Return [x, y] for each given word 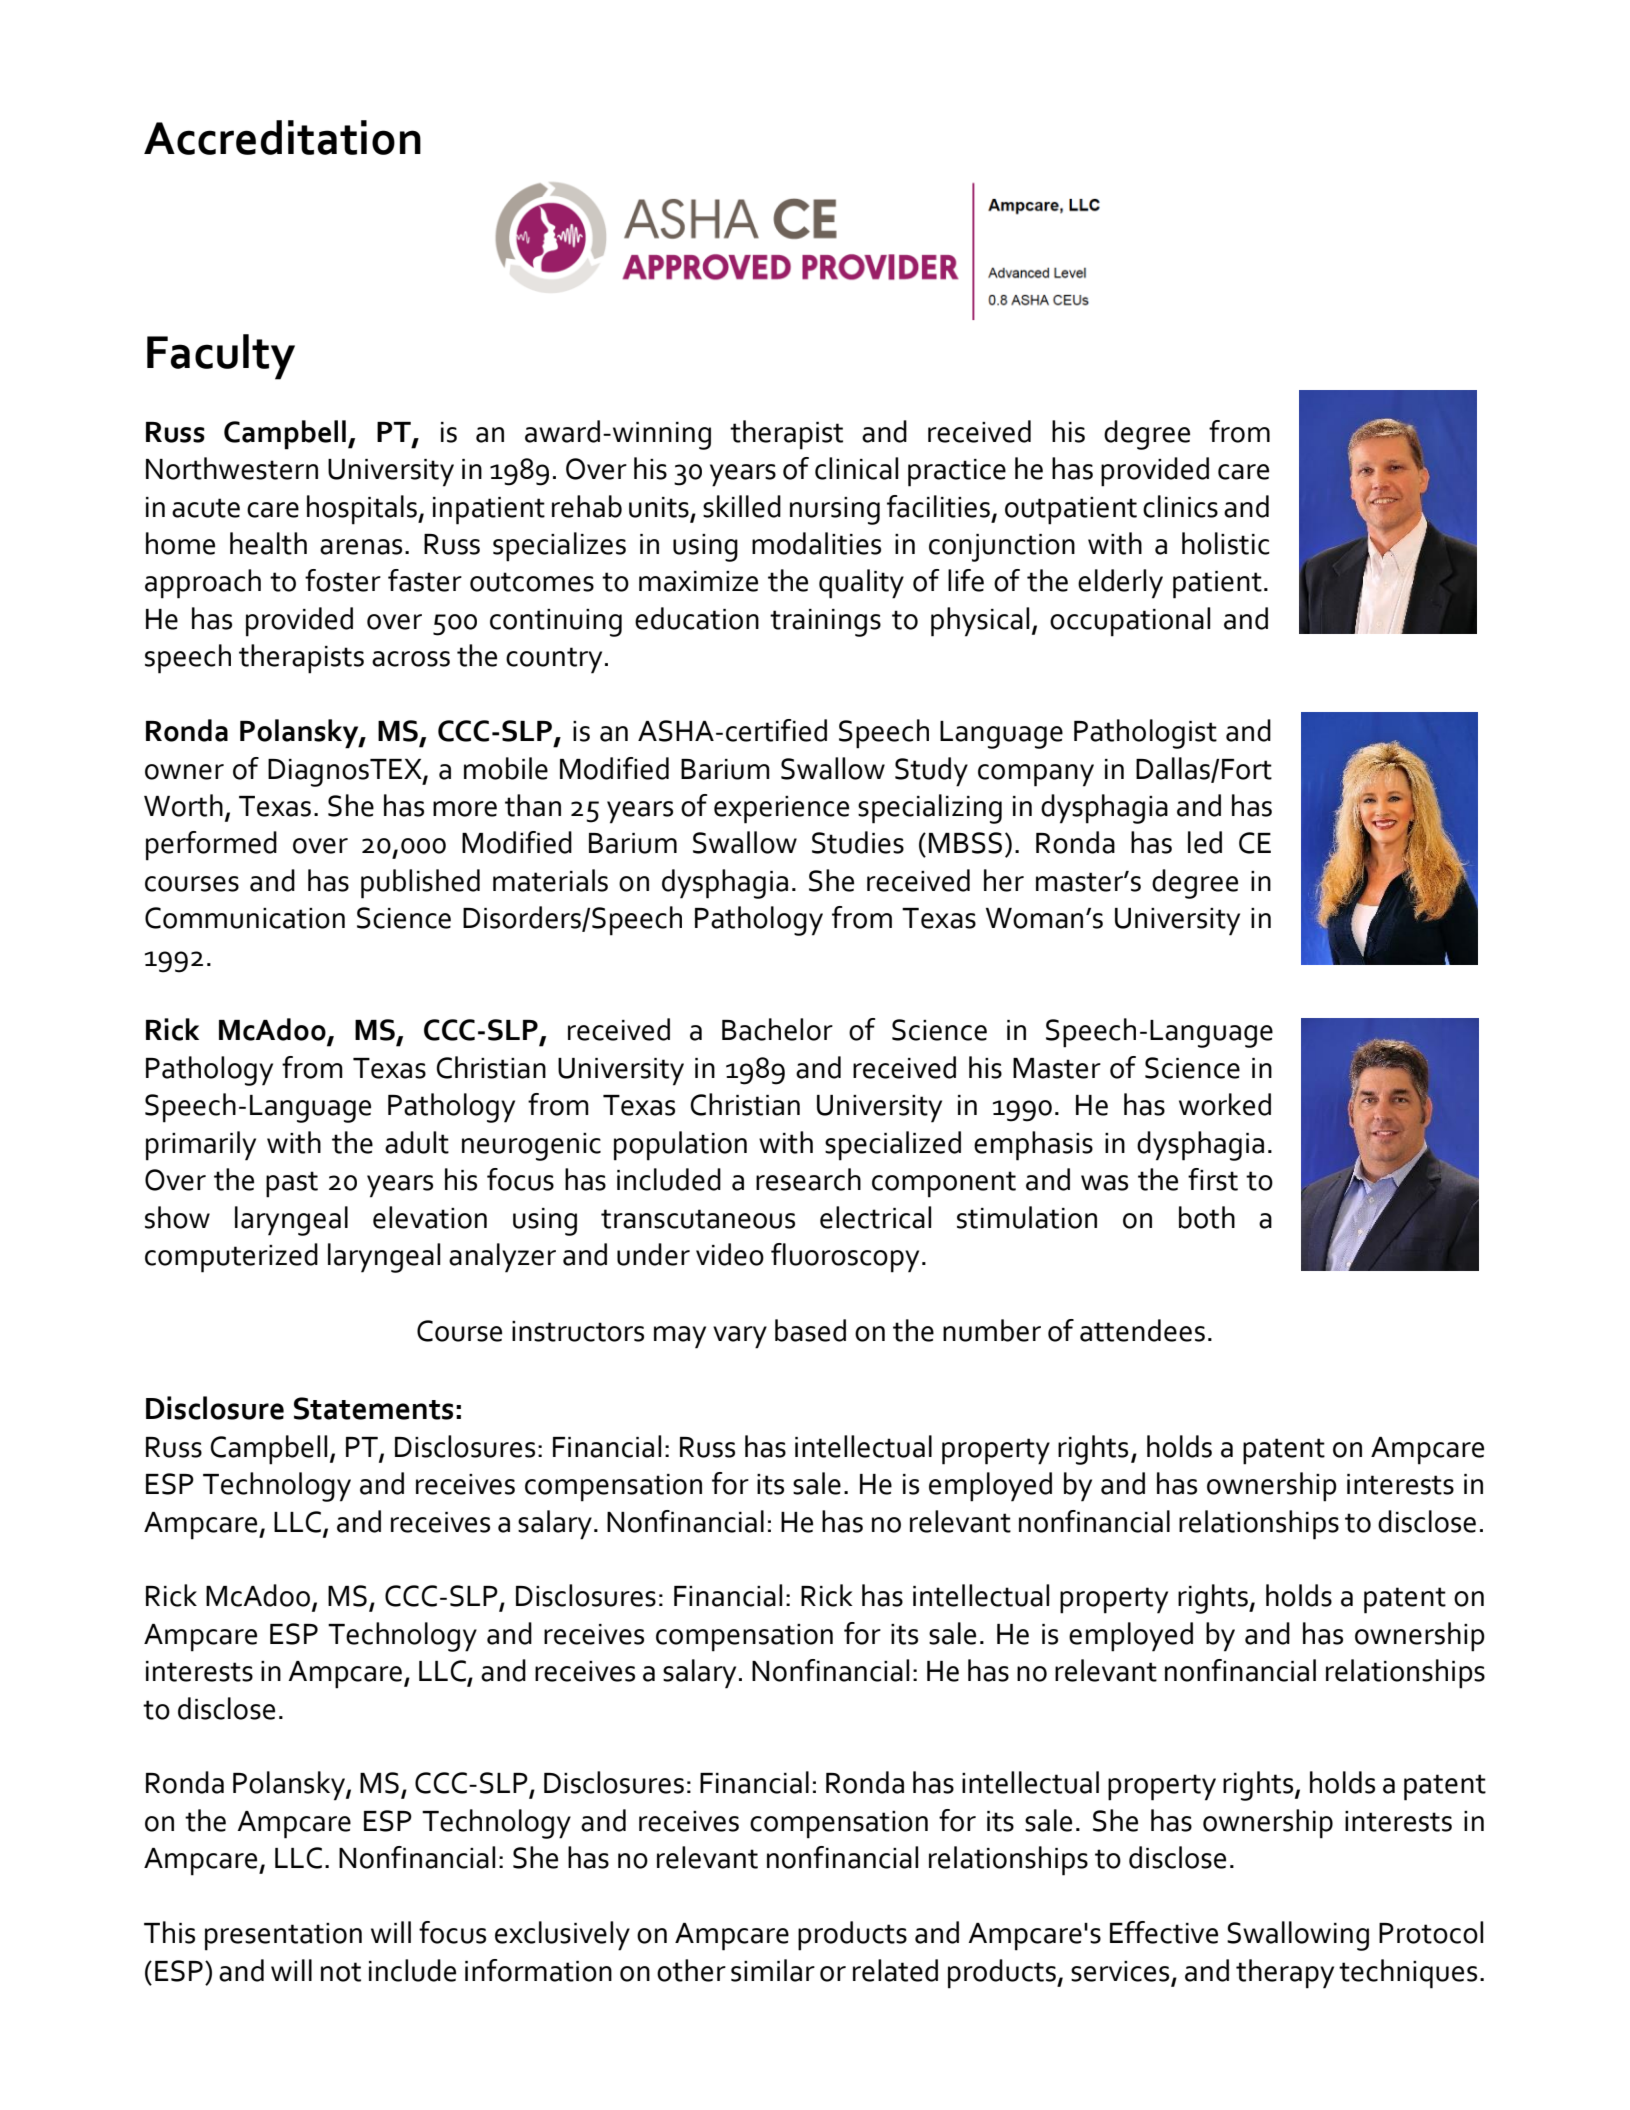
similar [773, 1970]
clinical [856, 468]
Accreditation [282, 137]
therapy [1285, 1974]
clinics [1180, 506]
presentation [283, 1937]
